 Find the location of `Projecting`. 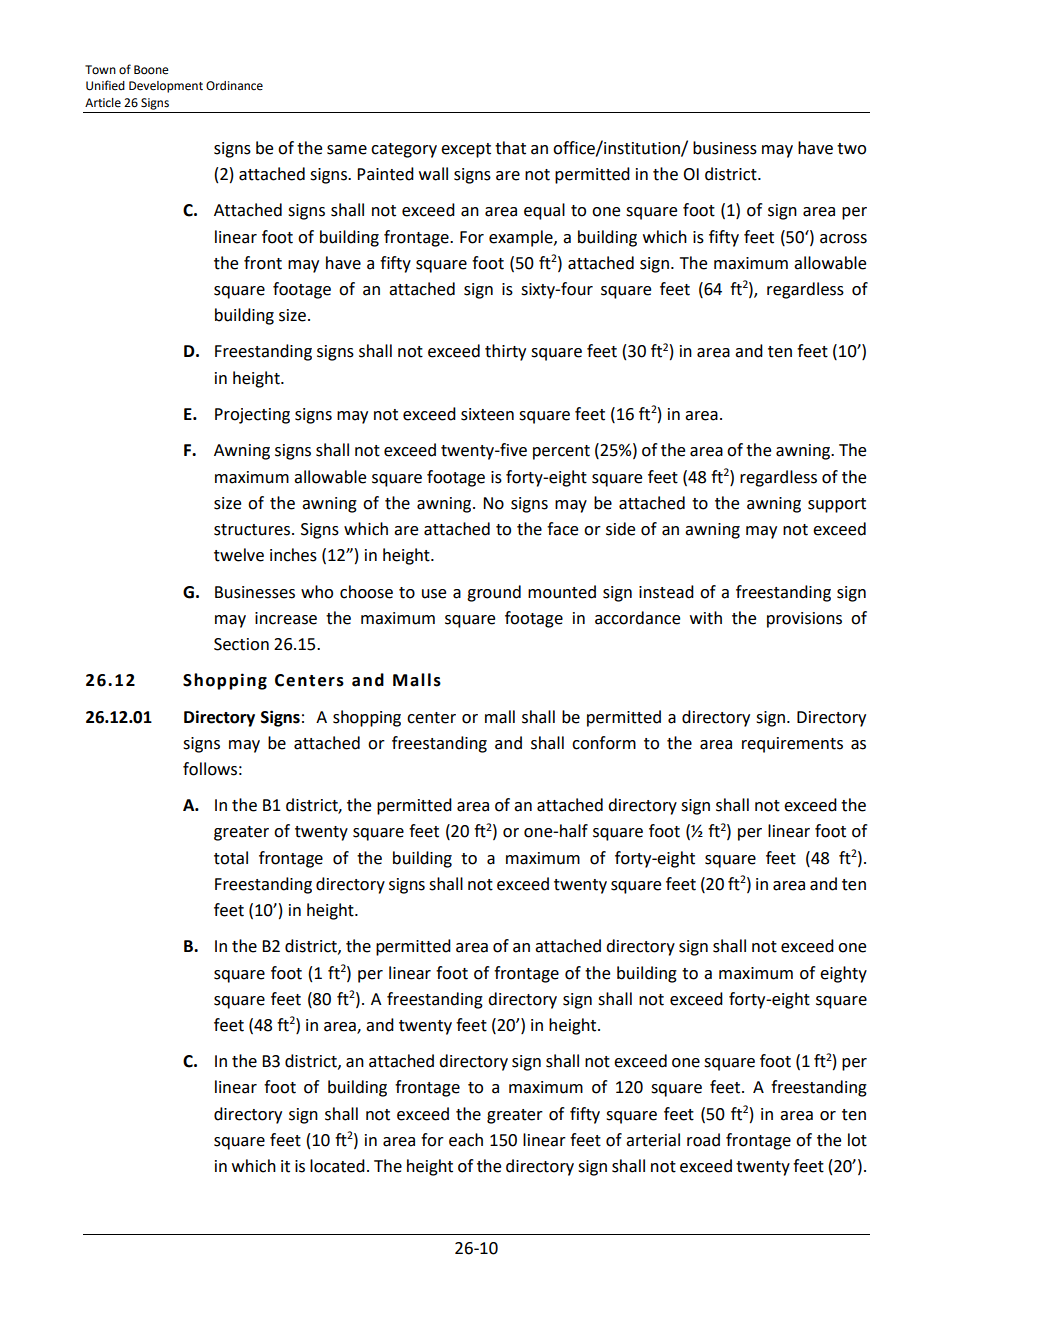

Projecting is located at coordinates (252, 416).
